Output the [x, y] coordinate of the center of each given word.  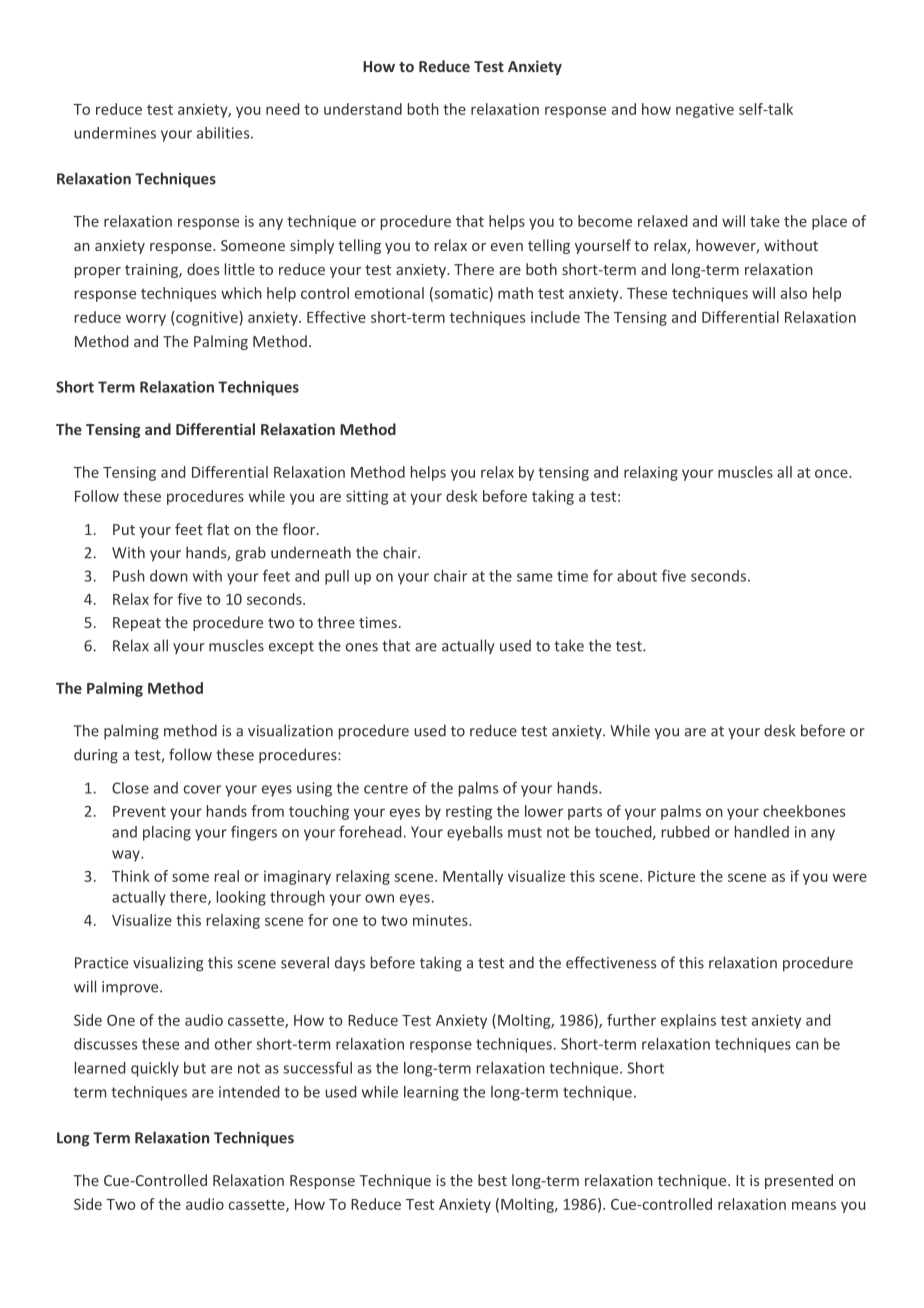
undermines [115, 133]
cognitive [207, 318]
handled [762, 832]
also [794, 293]
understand [363, 109]
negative [705, 110]
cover [202, 789]
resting [469, 812]
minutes [441, 920]
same [535, 577]
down [169, 576]
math [515, 293]
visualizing [168, 964]
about [637, 576]
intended [249, 1092]
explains [688, 1021]
